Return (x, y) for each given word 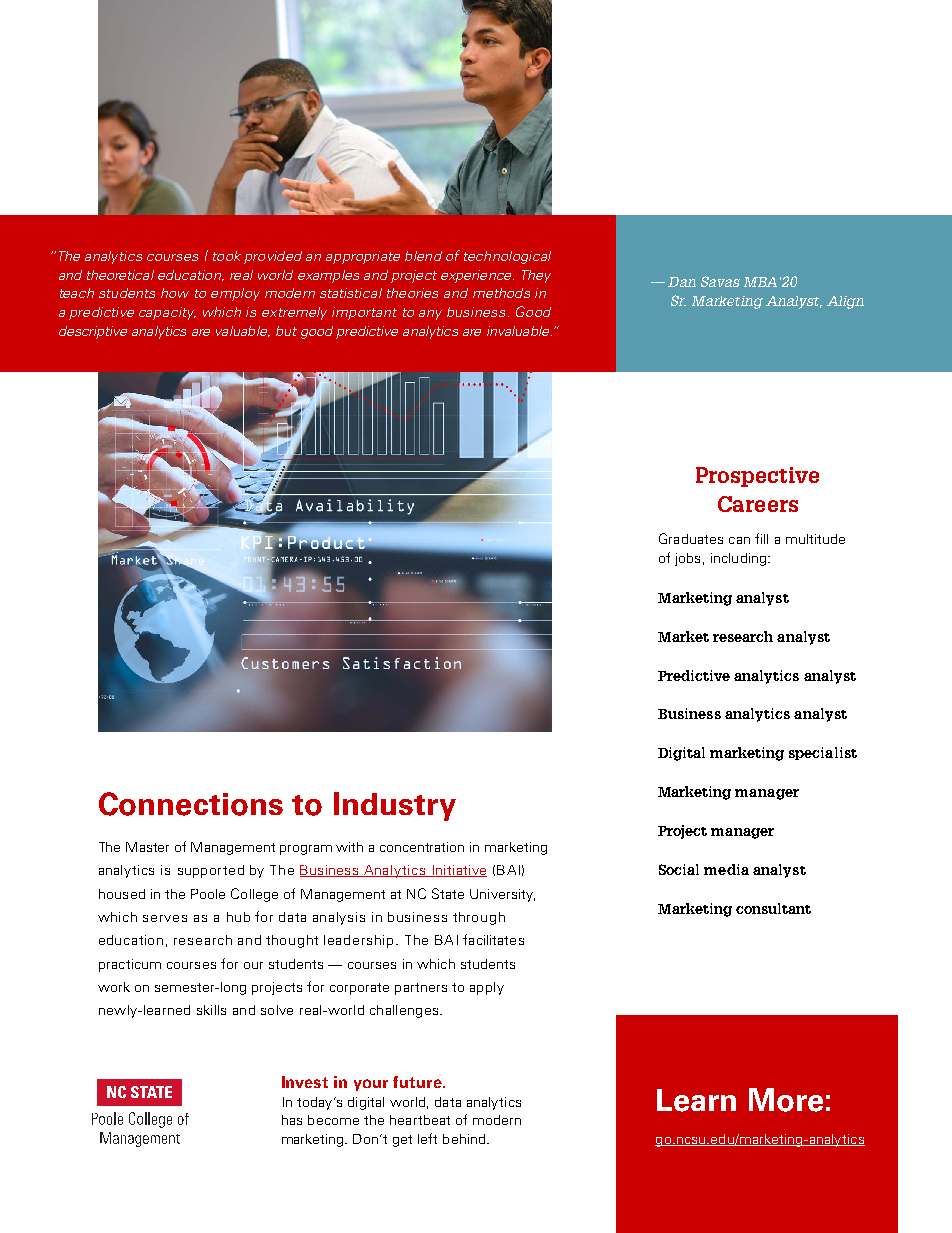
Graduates (691, 538)
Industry (395, 806)
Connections (191, 804)
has (292, 1120)
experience (477, 276)
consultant (773, 908)
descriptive (93, 332)
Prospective (757, 477)
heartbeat (420, 1120)
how (175, 293)
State (448, 893)
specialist (823, 753)
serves (165, 918)
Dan (682, 282)
